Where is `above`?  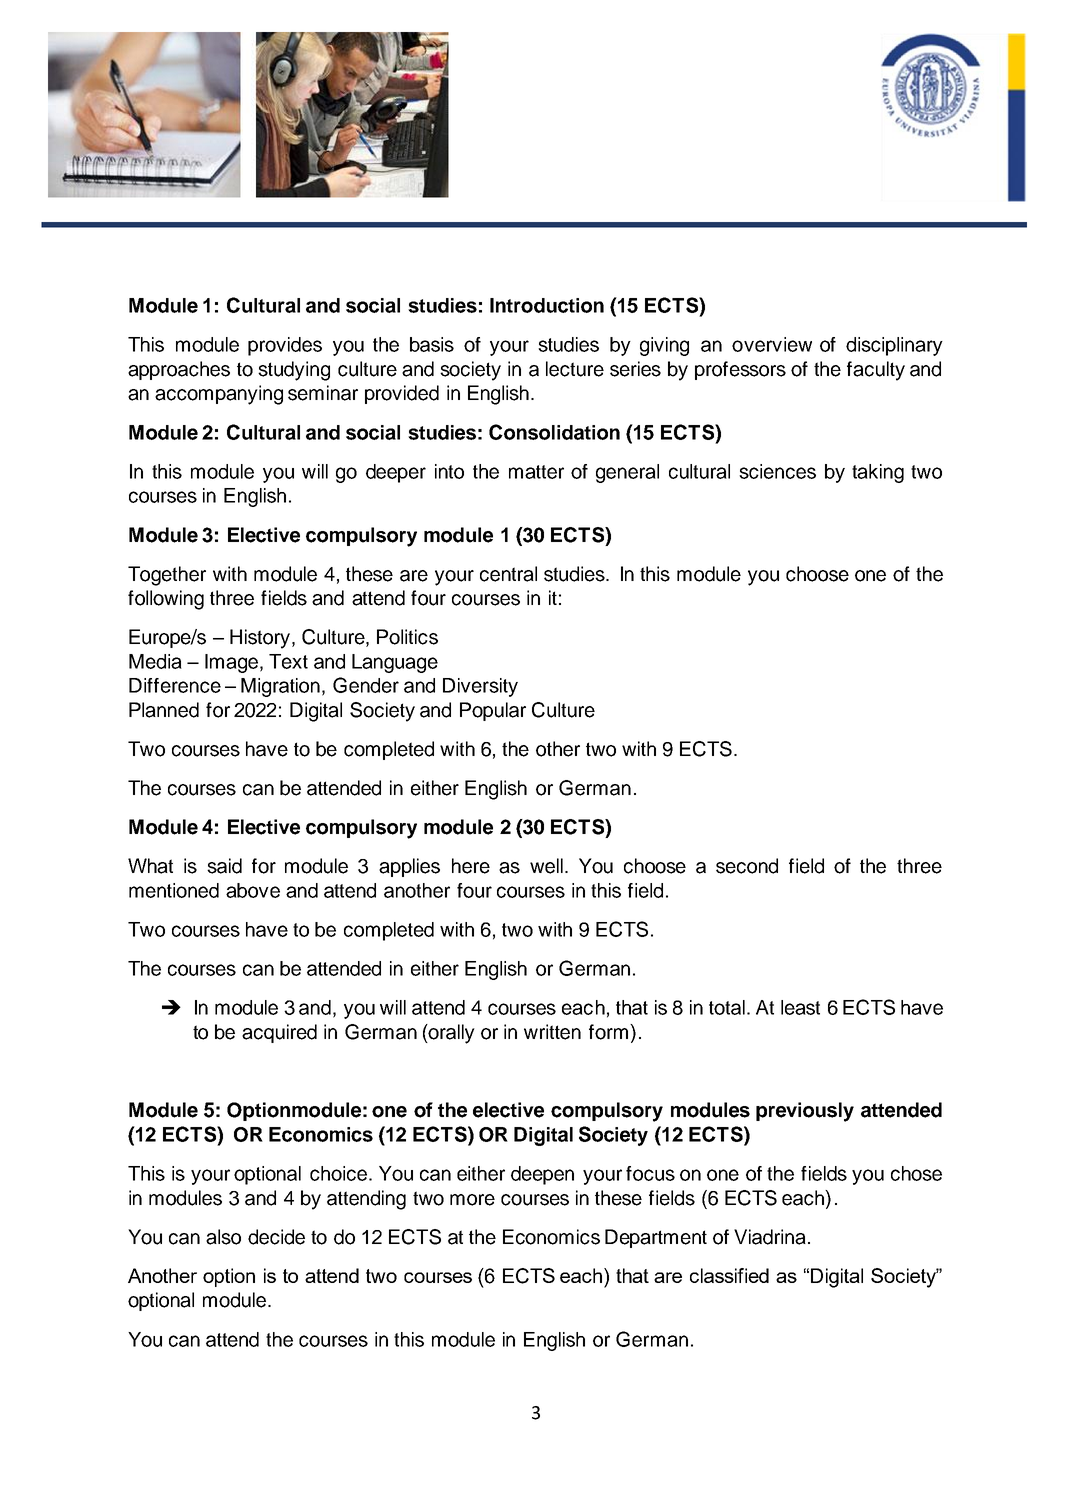 above is located at coordinates (253, 890).
